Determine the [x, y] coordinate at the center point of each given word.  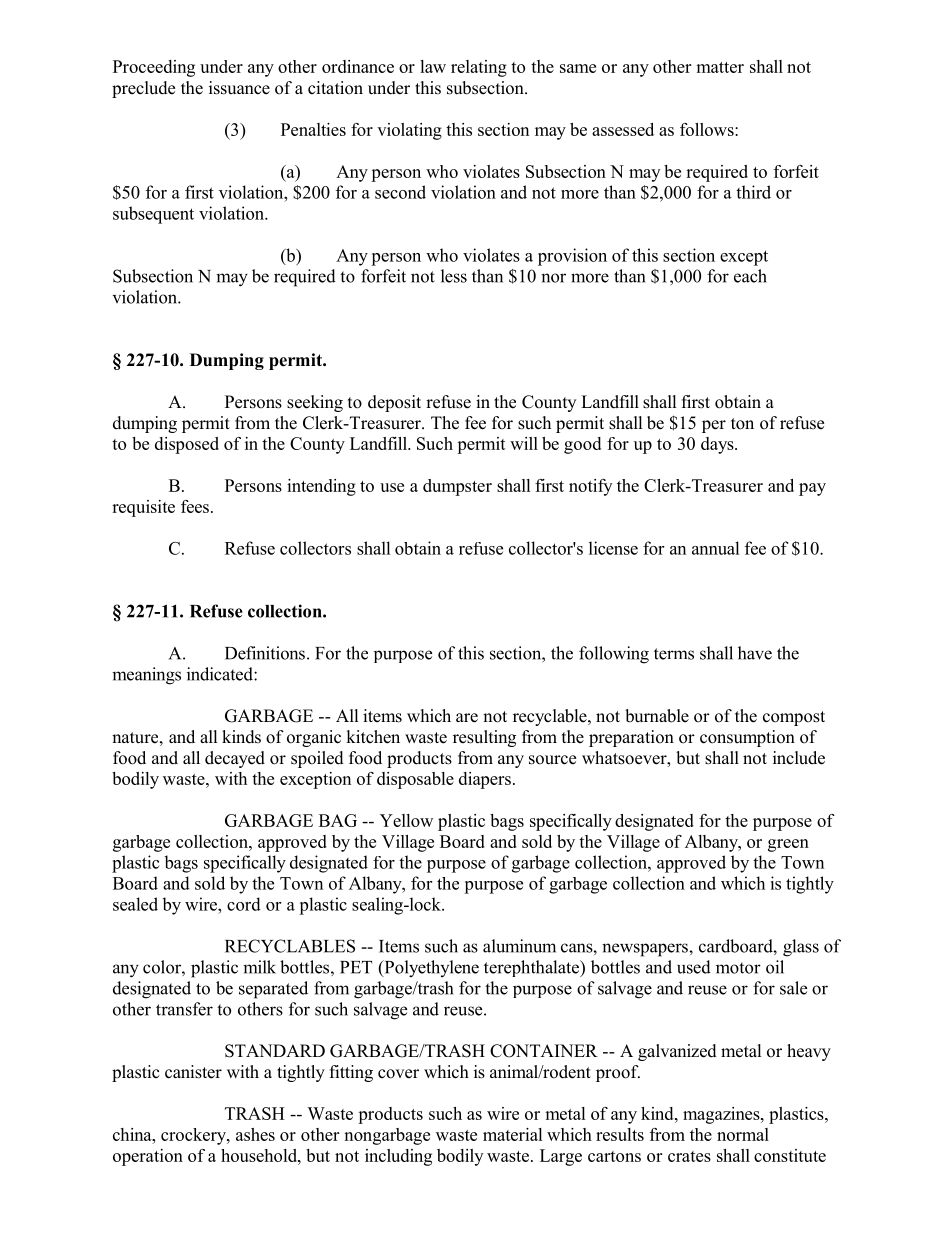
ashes [255, 1134]
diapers [485, 780]
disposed [187, 445]
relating [479, 68]
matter [720, 67]
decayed [235, 759]
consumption [747, 738]
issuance [239, 88]
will [524, 443]
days [718, 445]
